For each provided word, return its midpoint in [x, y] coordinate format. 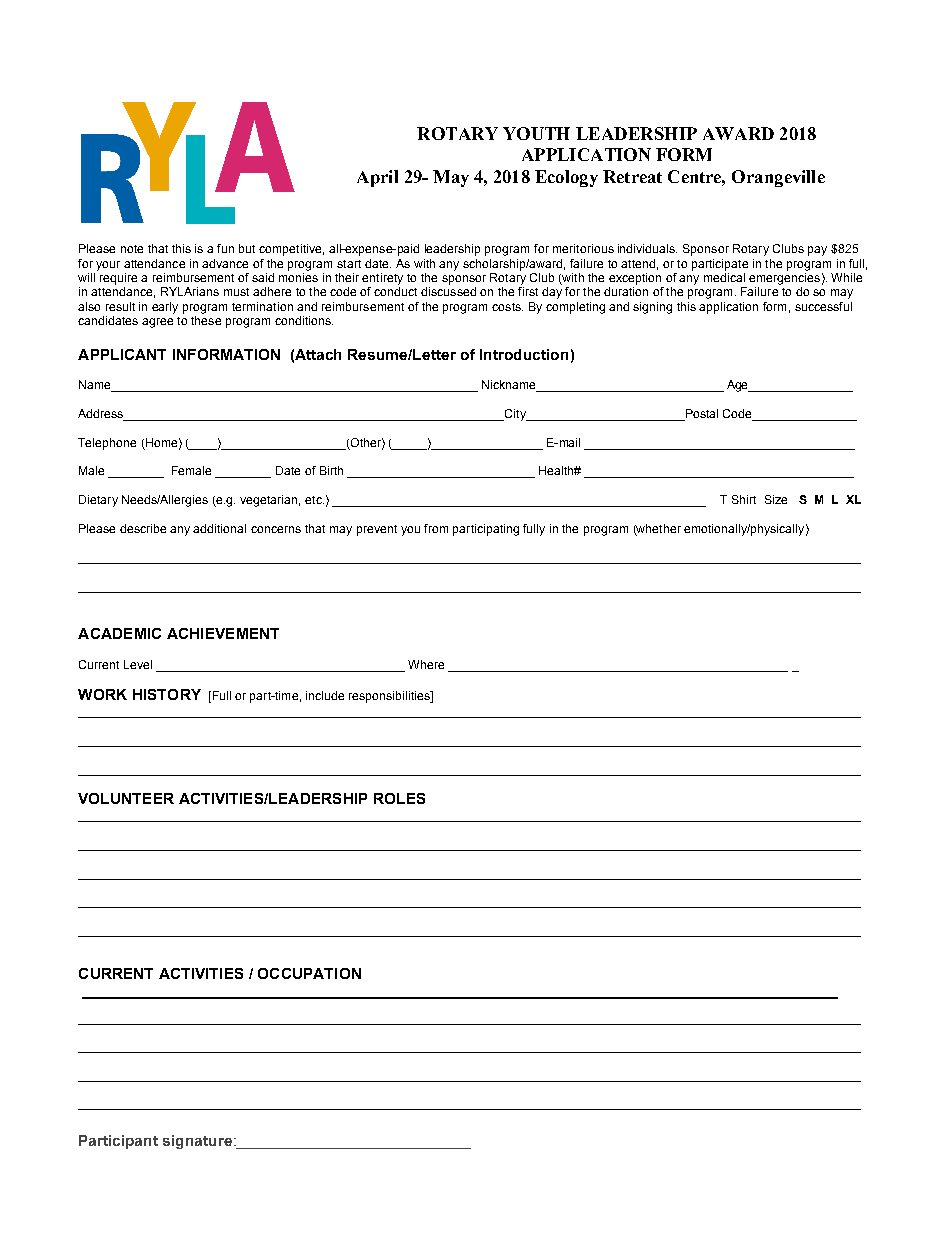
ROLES [399, 798]
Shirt [744, 499]
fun [225, 248]
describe [143, 528]
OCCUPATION [309, 973]
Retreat [632, 176]
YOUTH [536, 133]
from [436, 528]
